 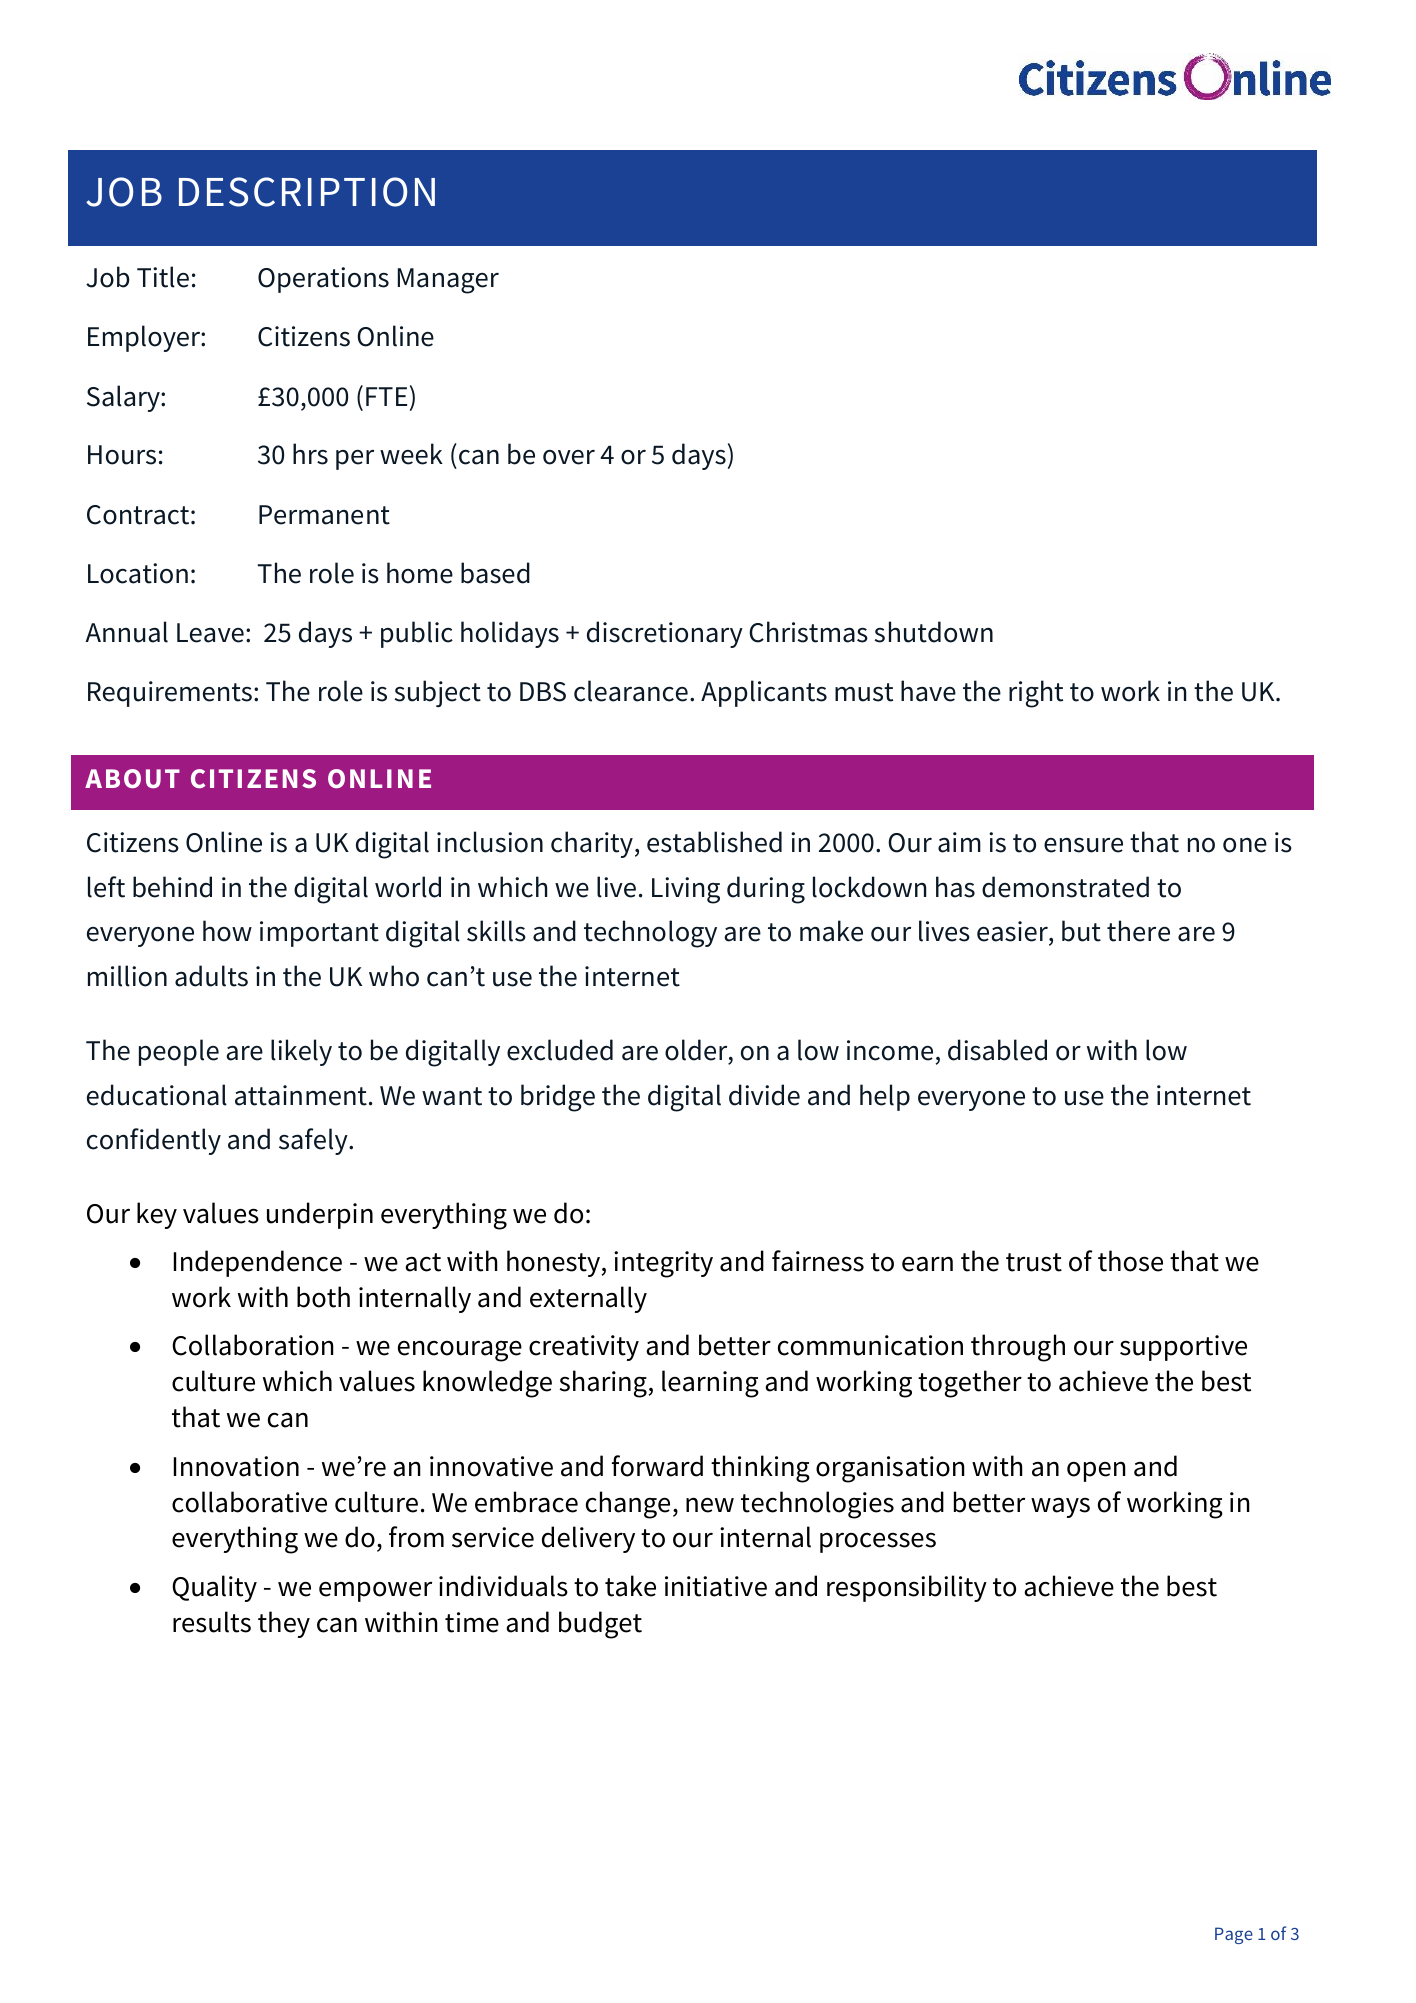 What do you see at coordinates (600, 1625) in the image?
I see `budget` at bounding box center [600, 1625].
